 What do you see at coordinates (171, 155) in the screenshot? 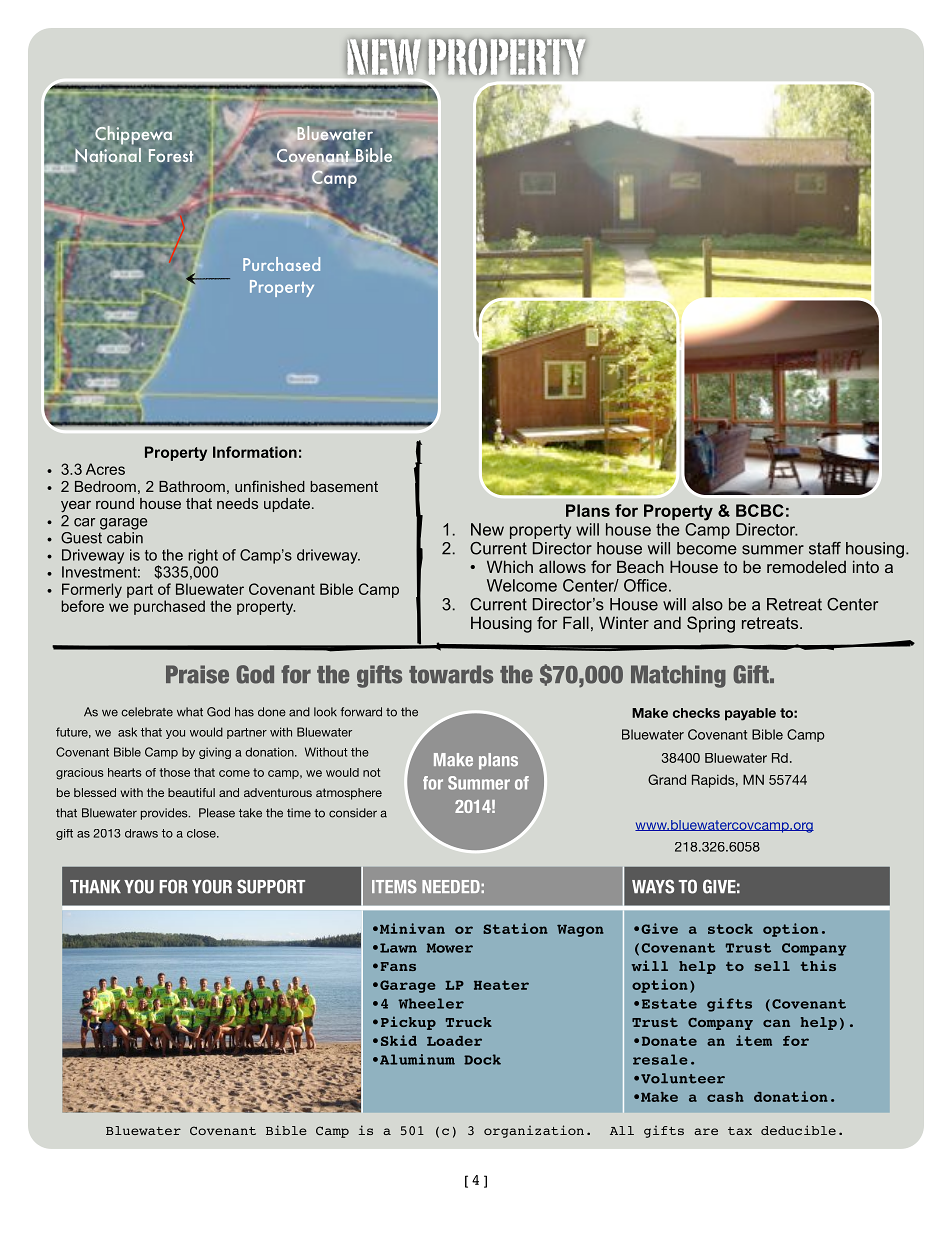
I see `Forest` at bounding box center [171, 155].
